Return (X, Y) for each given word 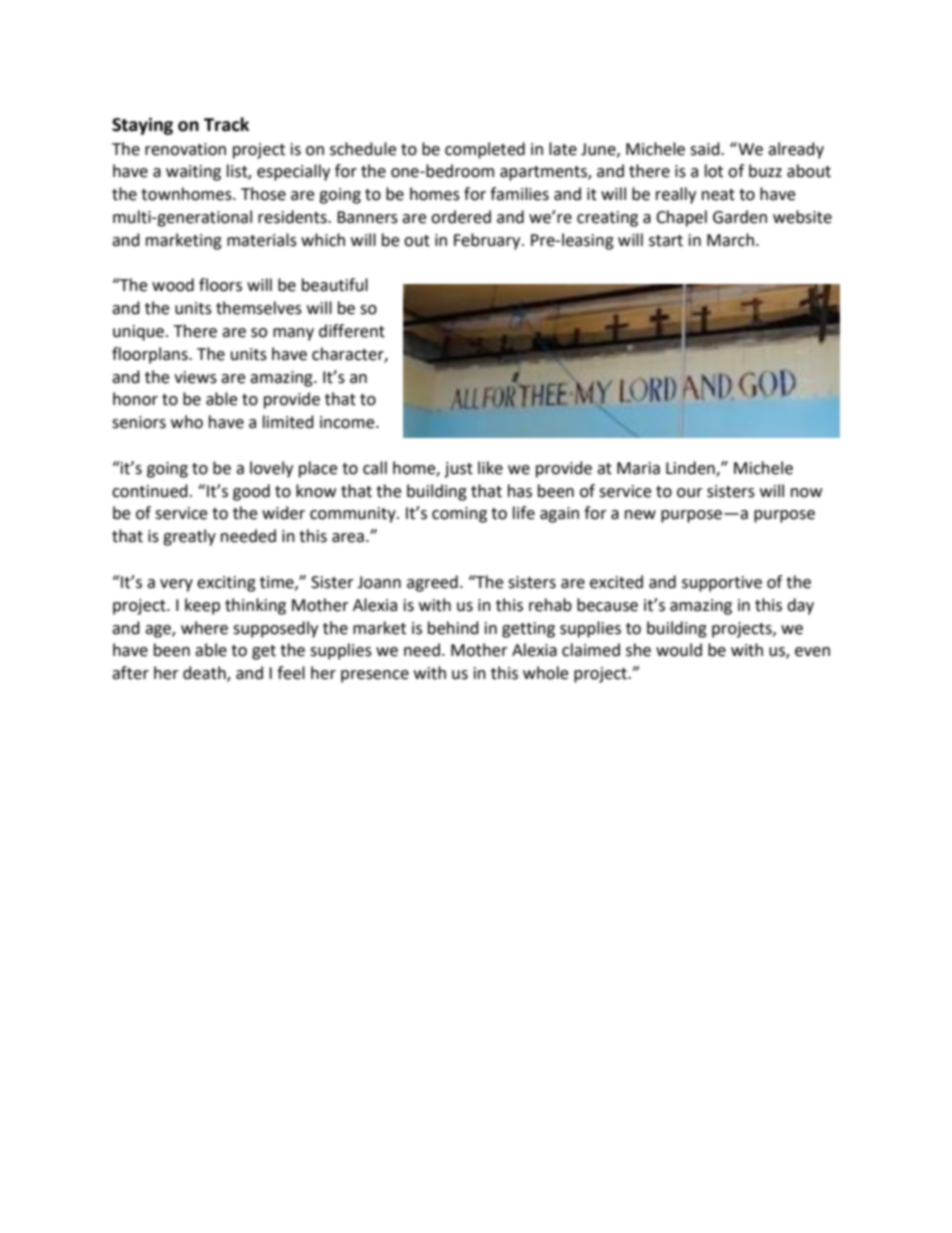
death (205, 674)
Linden (691, 468)
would (679, 650)
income (348, 422)
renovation (185, 149)
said (706, 149)
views (195, 377)
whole (545, 673)
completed (485, 150)
